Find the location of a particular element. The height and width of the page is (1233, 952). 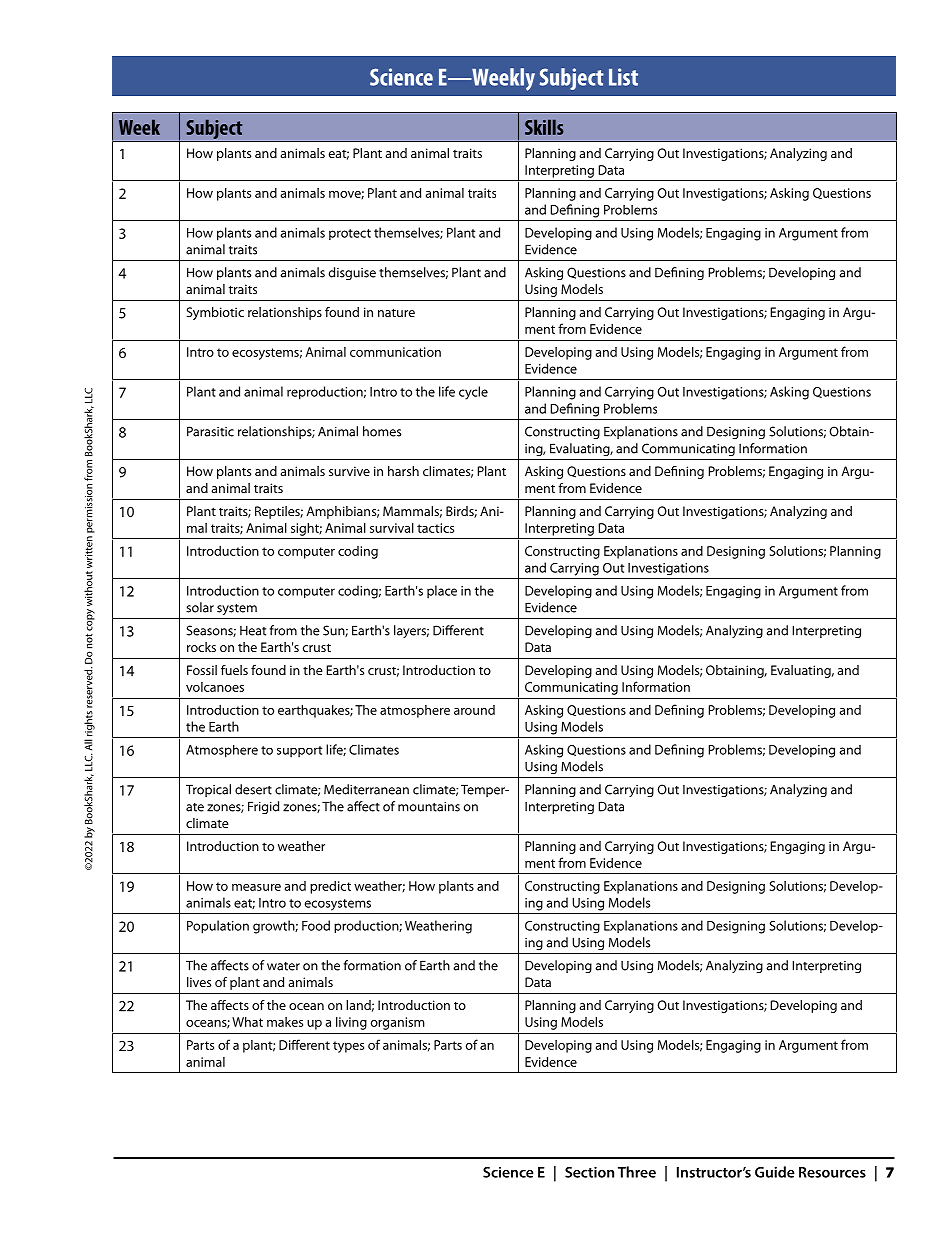

nature is located at coordinates (396, 312).
